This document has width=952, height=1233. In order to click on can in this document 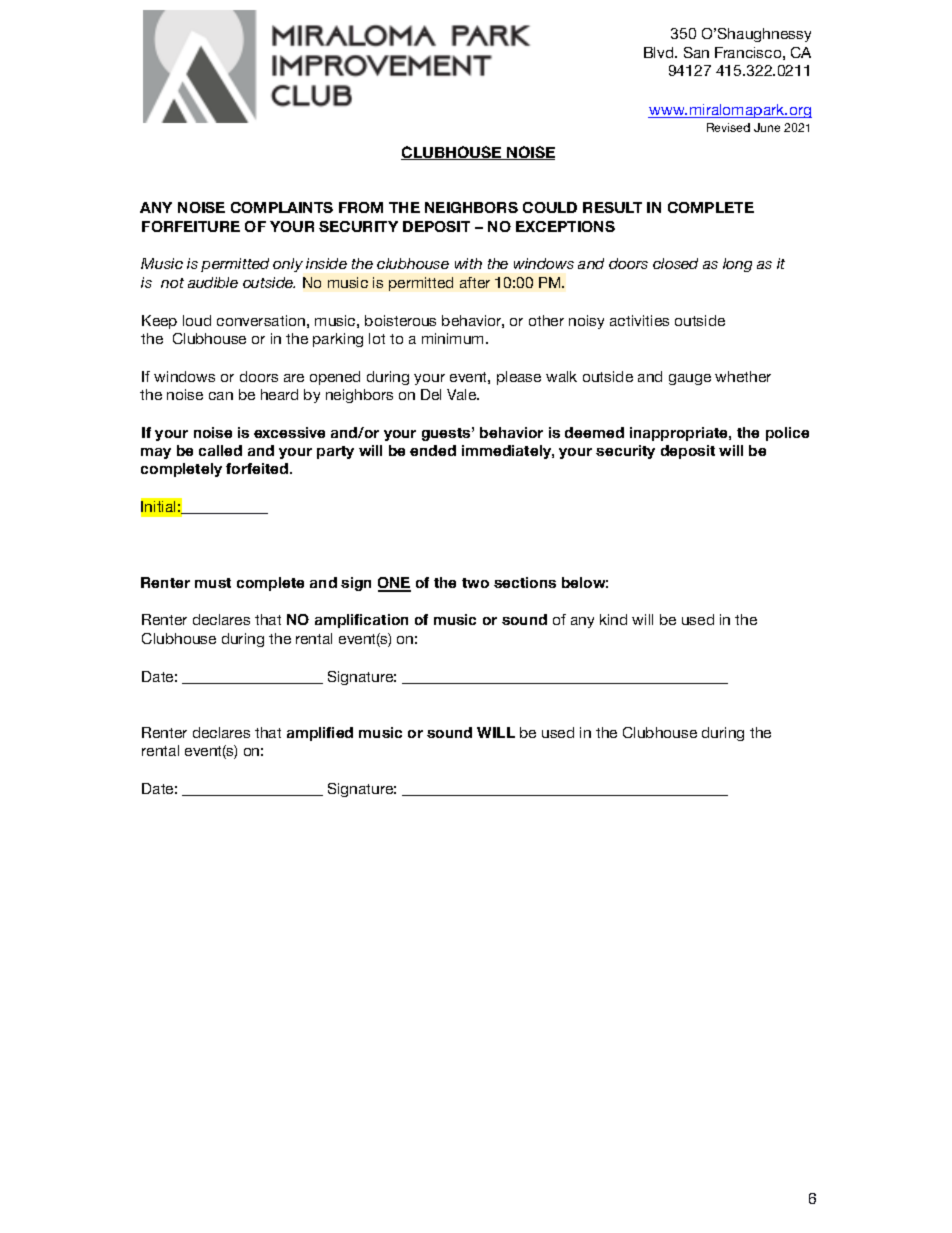, I will do `click(221, 396)`.
